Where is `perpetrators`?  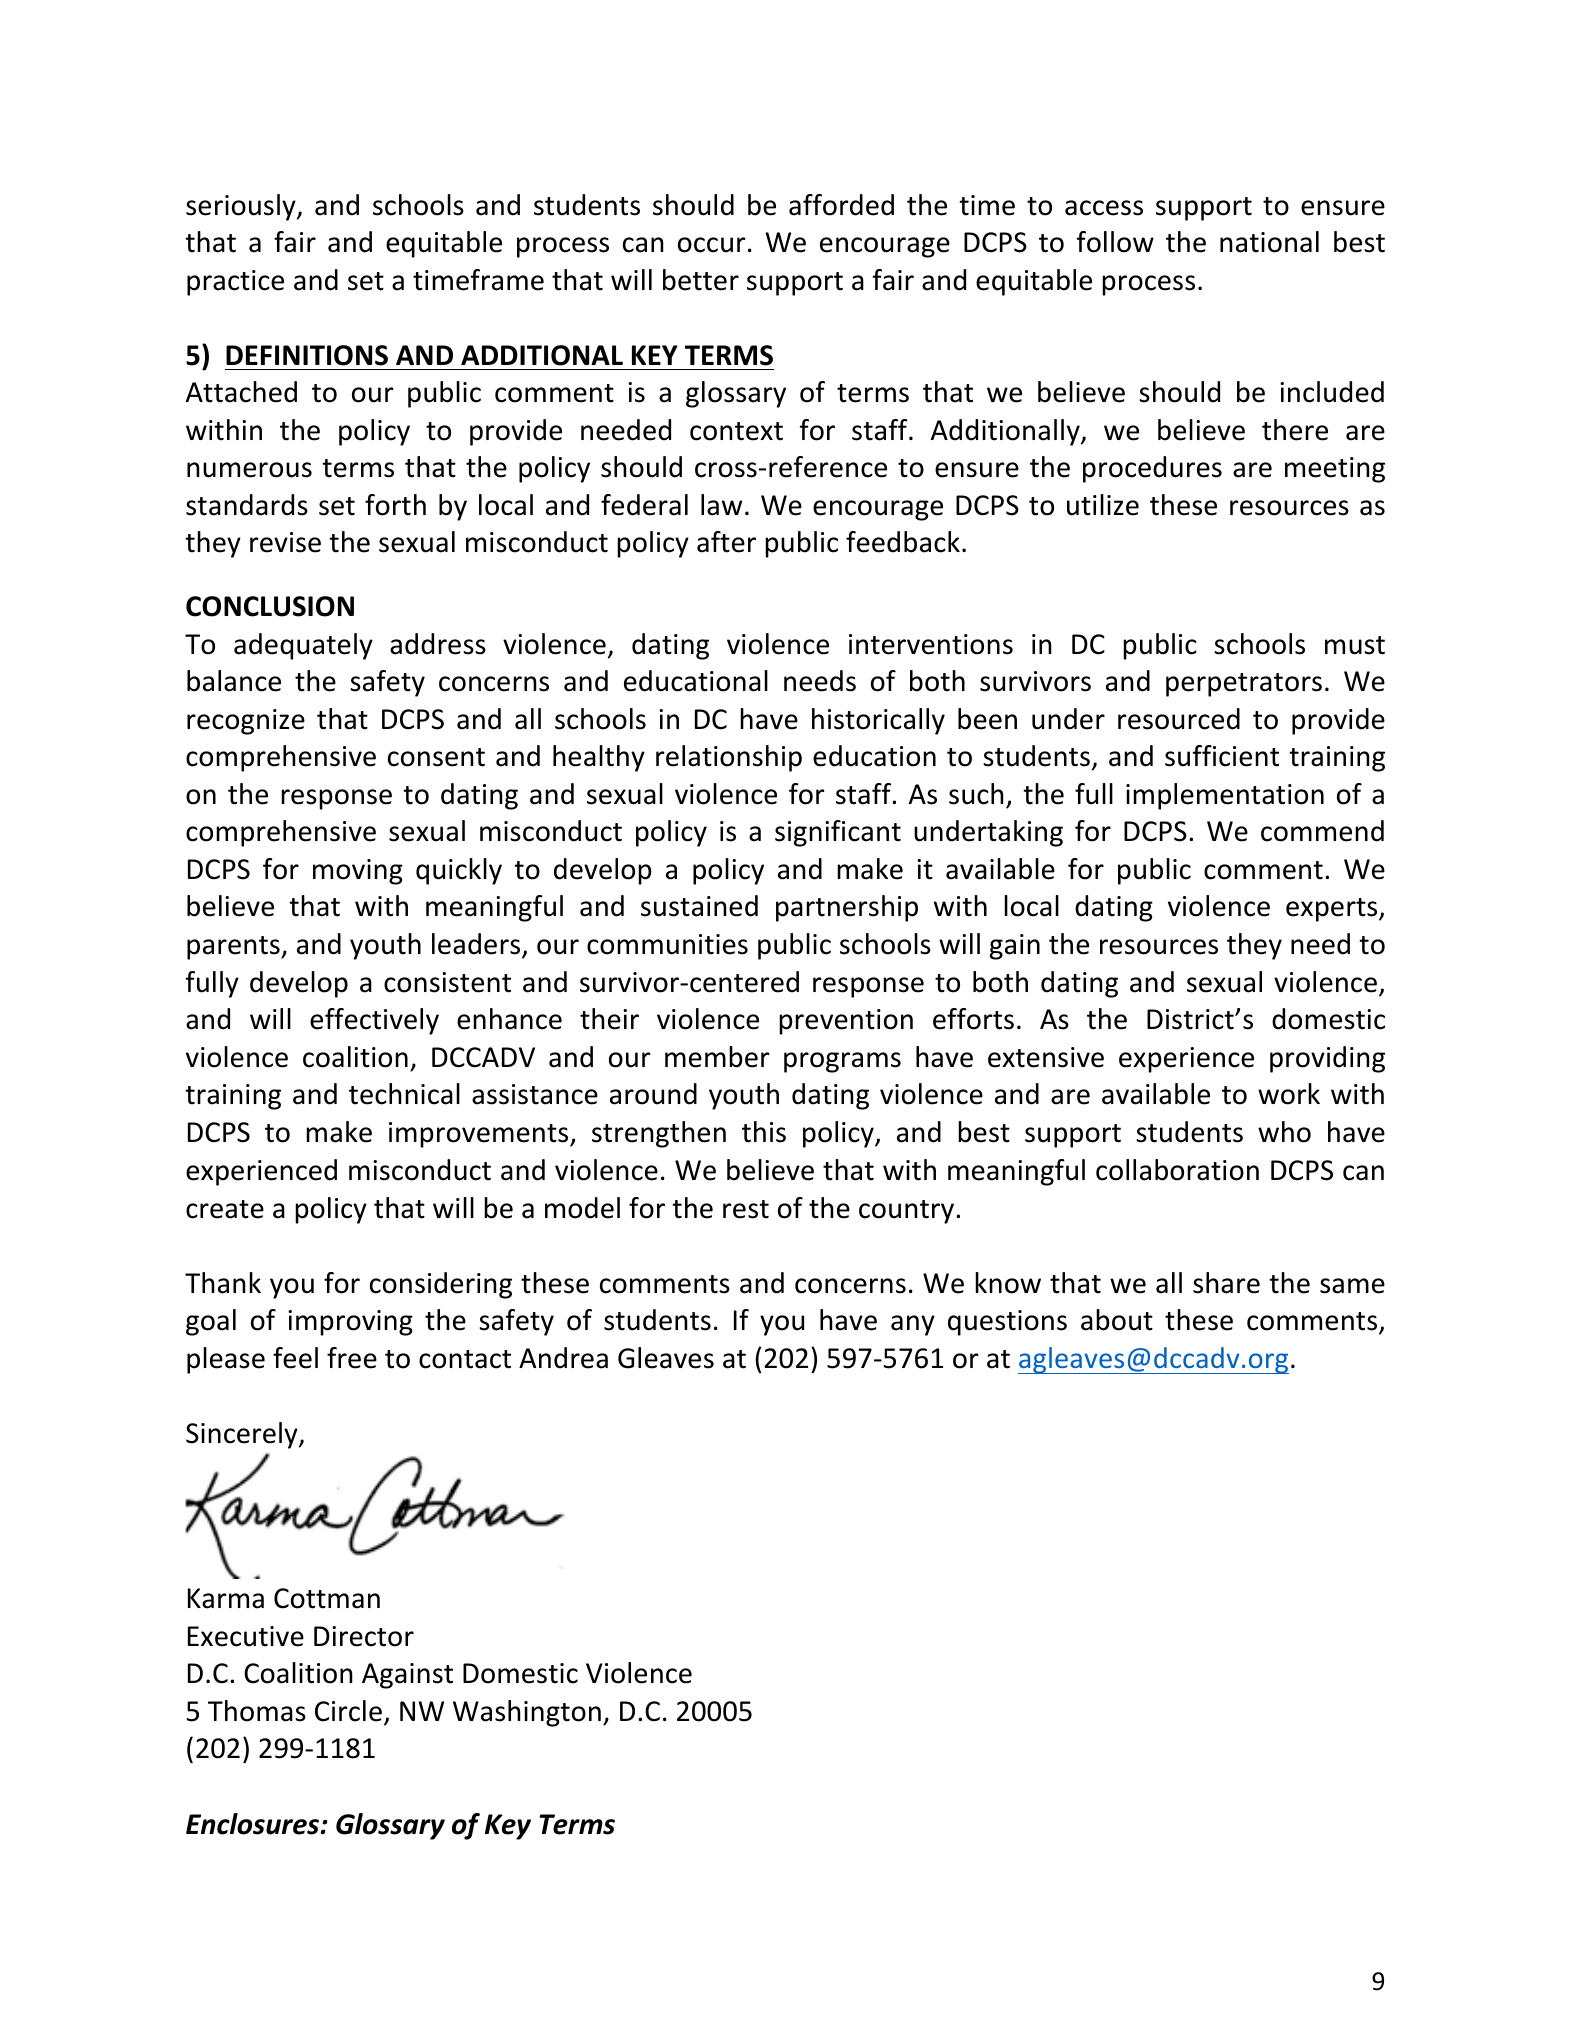 perpetrators is located at coordinates (1244, 685).
